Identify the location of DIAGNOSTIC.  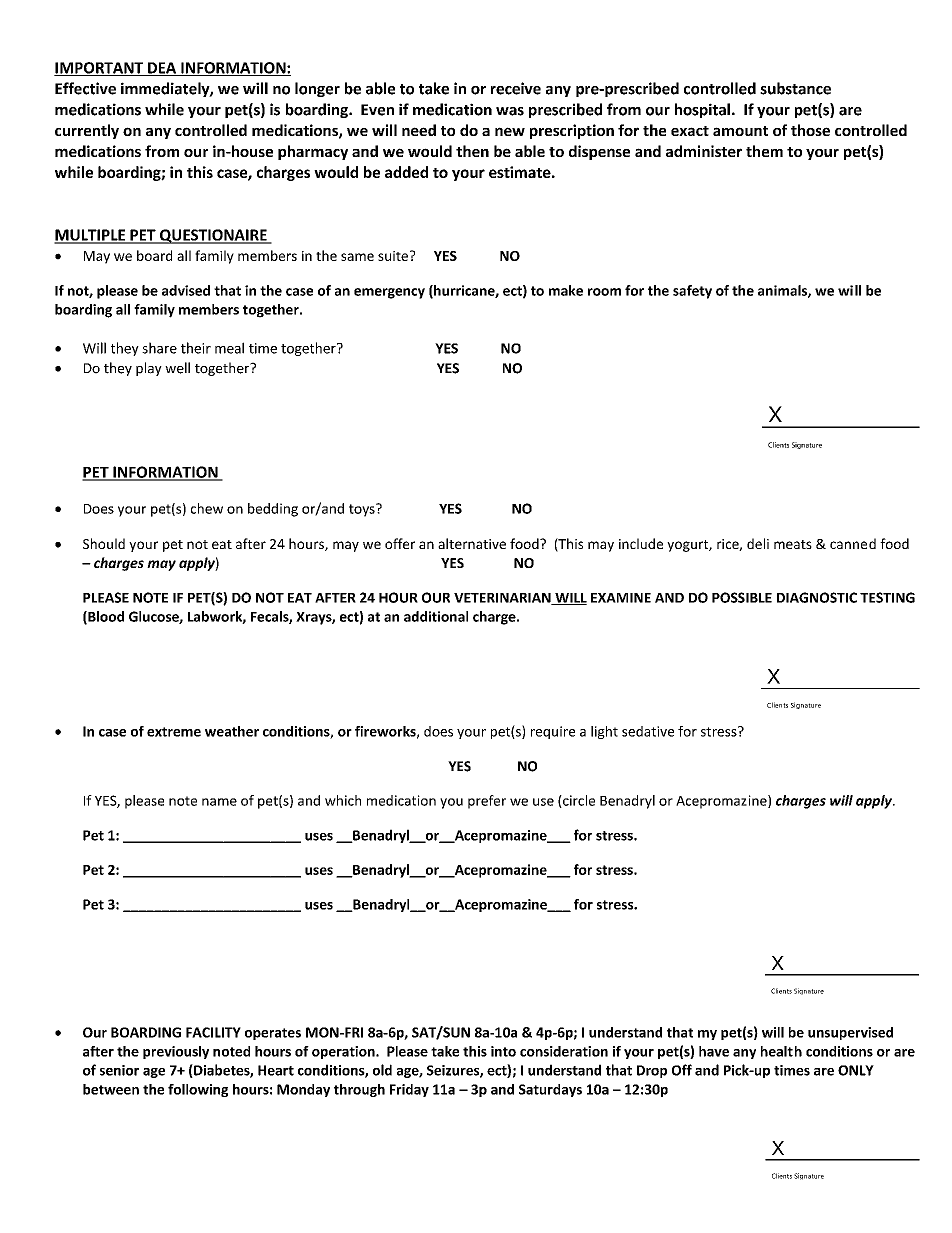
(817, 597).
